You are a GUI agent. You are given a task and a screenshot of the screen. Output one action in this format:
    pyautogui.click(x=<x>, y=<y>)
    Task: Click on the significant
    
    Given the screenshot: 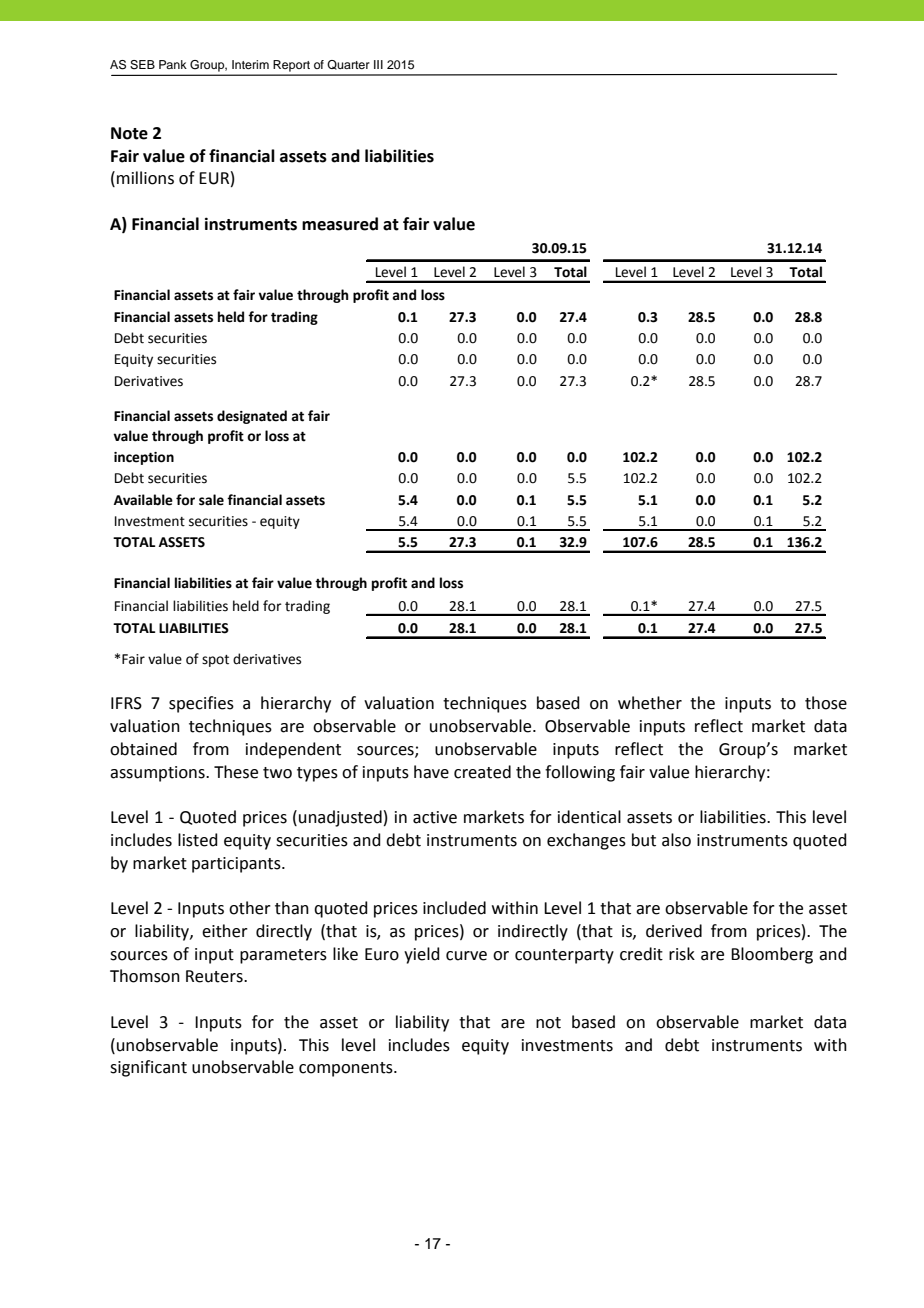 What is the action you would take?
    pyautogui.click(x=148, y=1068)
